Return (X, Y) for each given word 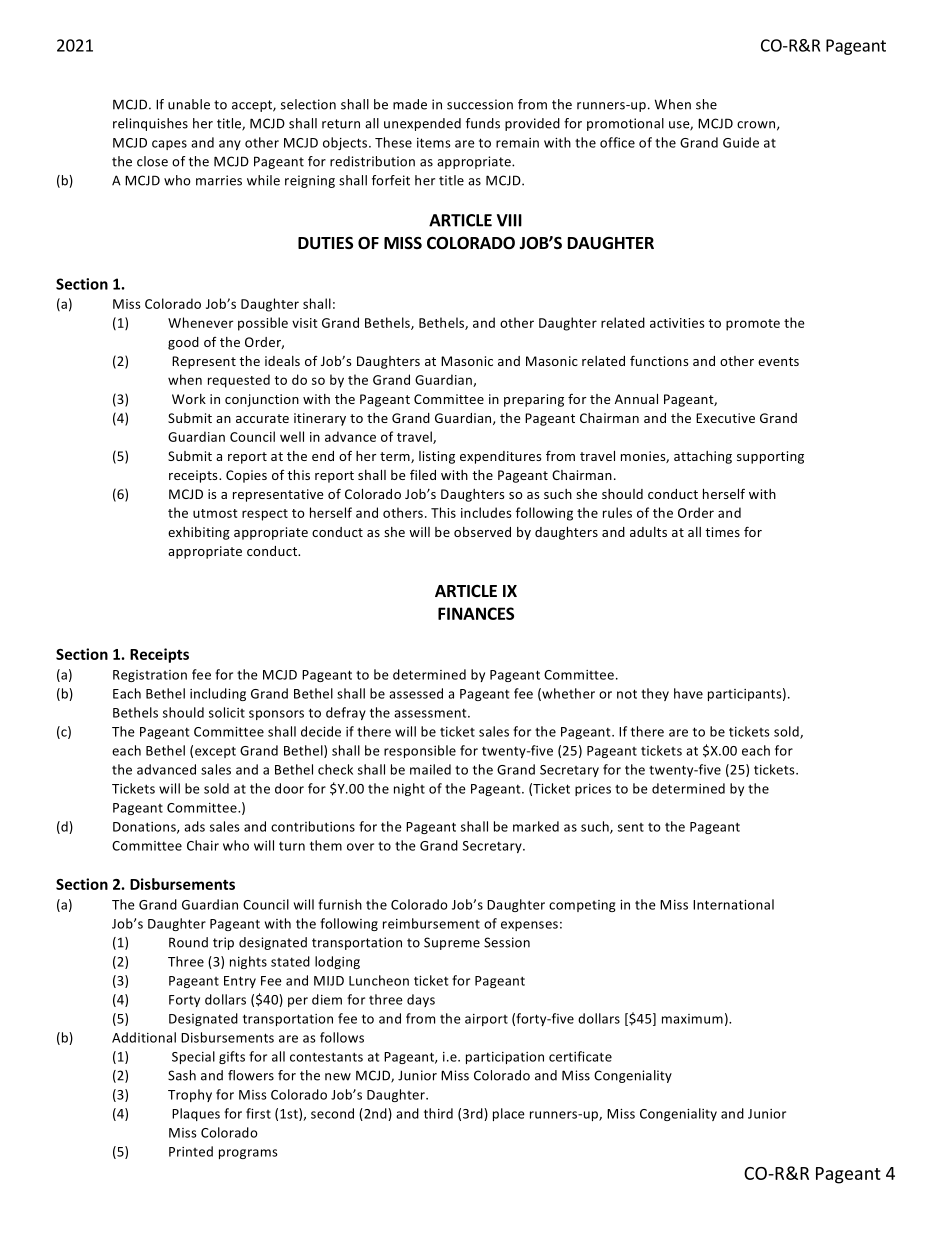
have (688, 693)
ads (194, 826)
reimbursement (431, 923)
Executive (725, 418)
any (230, 145)
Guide (741, 142)
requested (239, 381)
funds (483, 123)
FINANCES (476, 613)
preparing (534, 400)
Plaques (196, 1114)
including (218, 694)
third (438, 1113)
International (733, 904)
